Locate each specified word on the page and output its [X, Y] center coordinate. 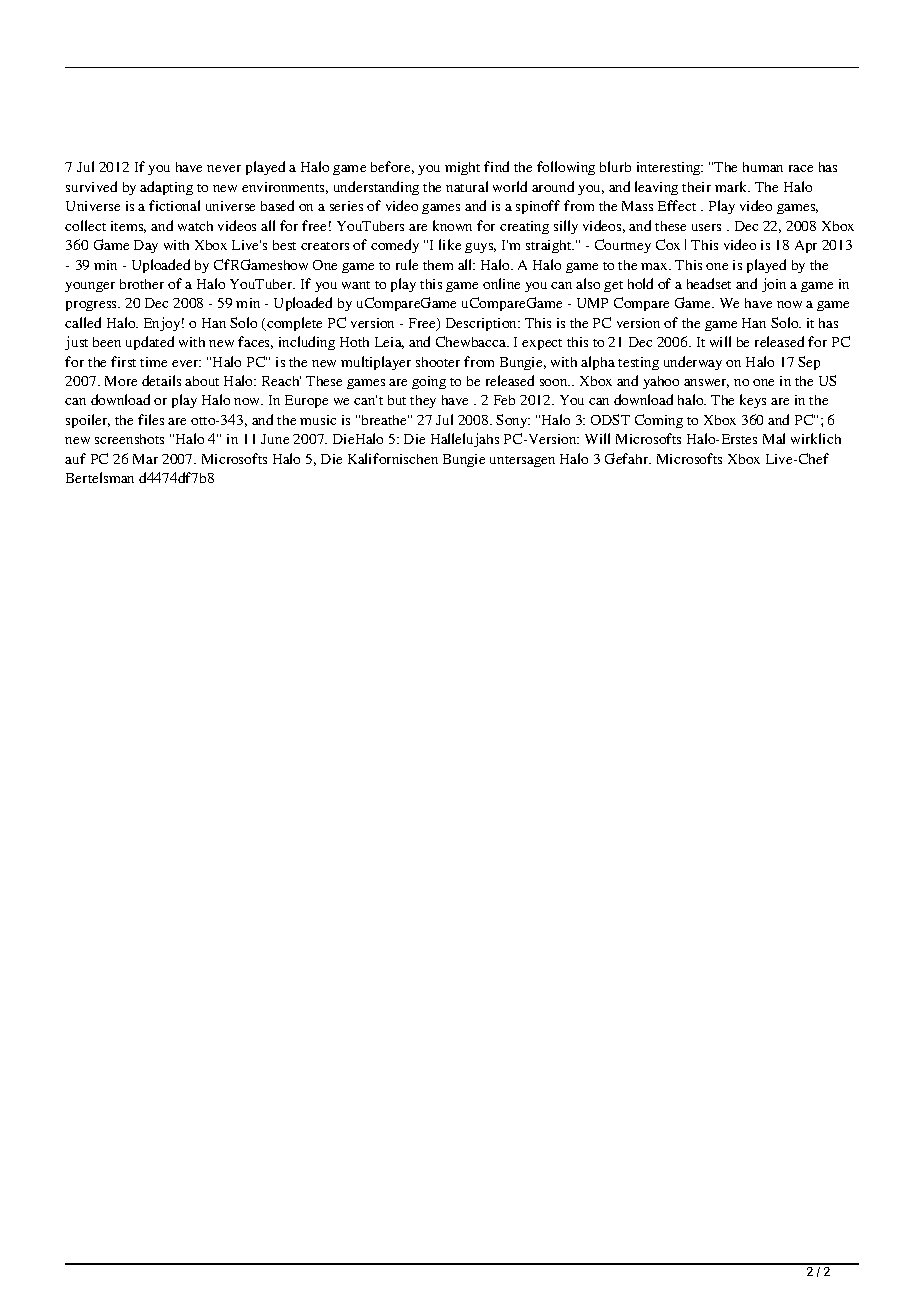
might [462, 168]
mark [732, 186]
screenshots [129, 439]
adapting [166, 188]
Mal [774, 438]
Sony [513, 421]
